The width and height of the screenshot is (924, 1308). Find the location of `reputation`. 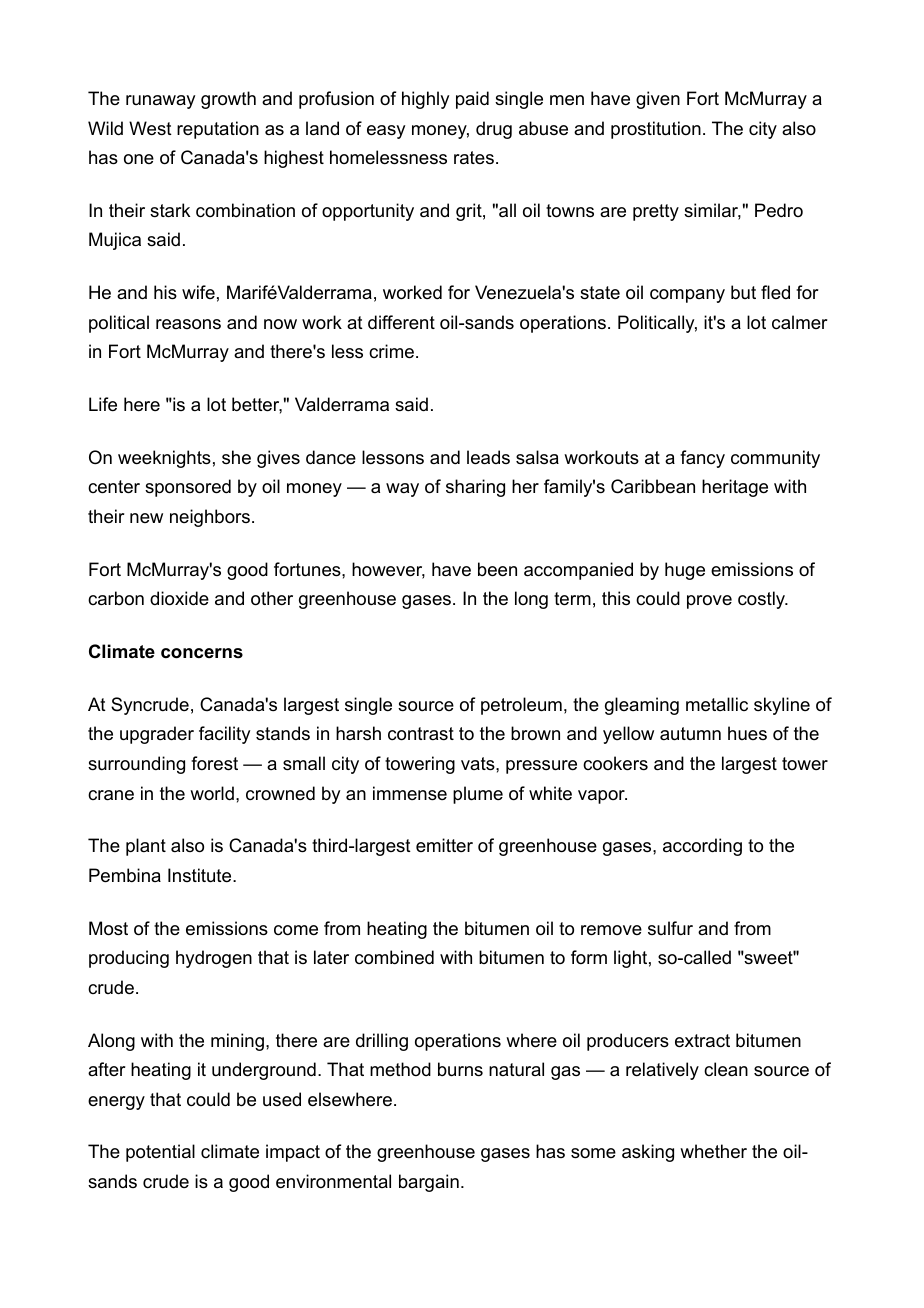

reputation is located at coordinates (218, 130).
